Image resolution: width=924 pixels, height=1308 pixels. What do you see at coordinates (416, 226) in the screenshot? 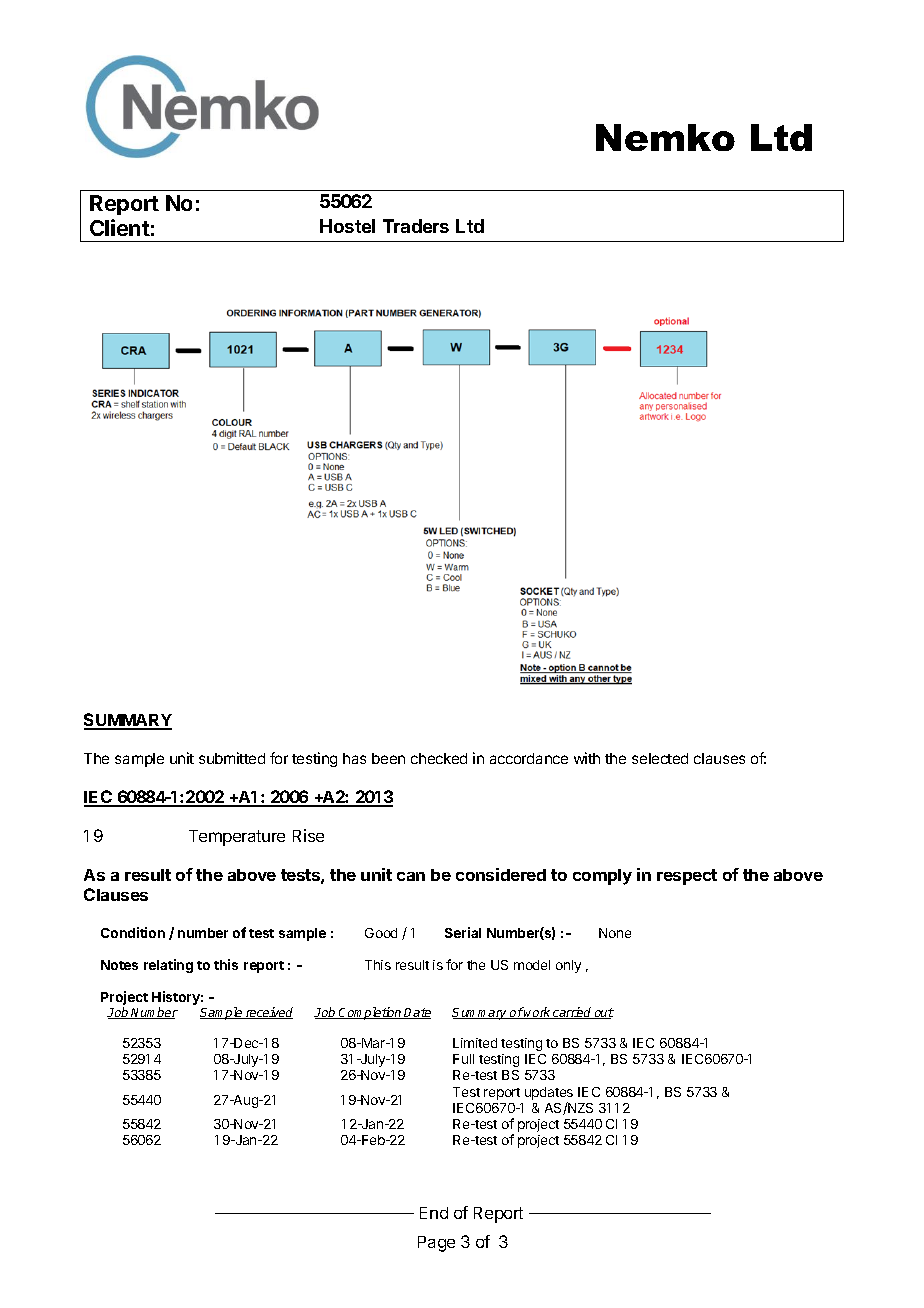
I see `Traders` at bounding box center [416, 226].
